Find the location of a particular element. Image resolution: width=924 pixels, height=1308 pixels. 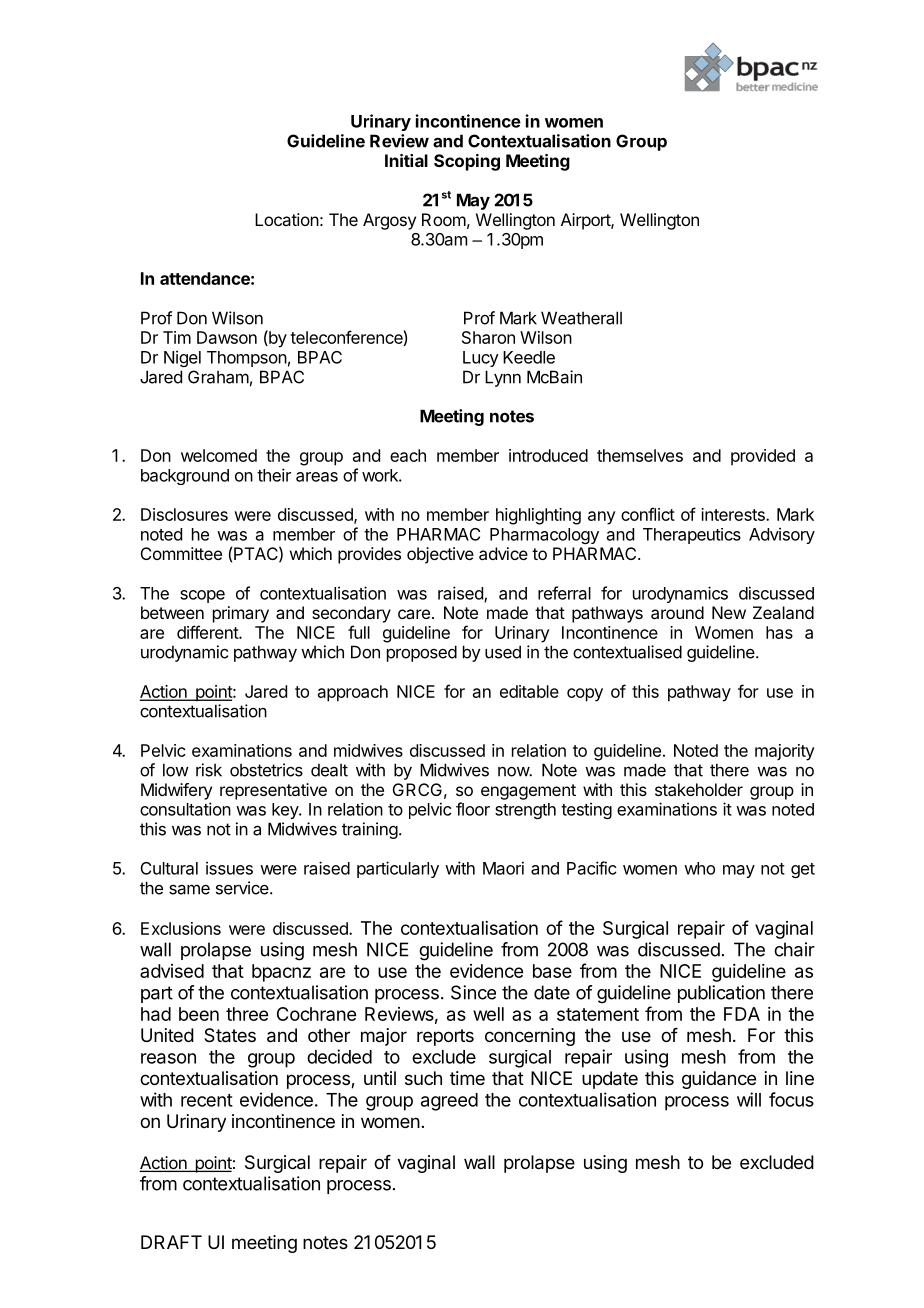

editable is located at coordinates (529, 691).
